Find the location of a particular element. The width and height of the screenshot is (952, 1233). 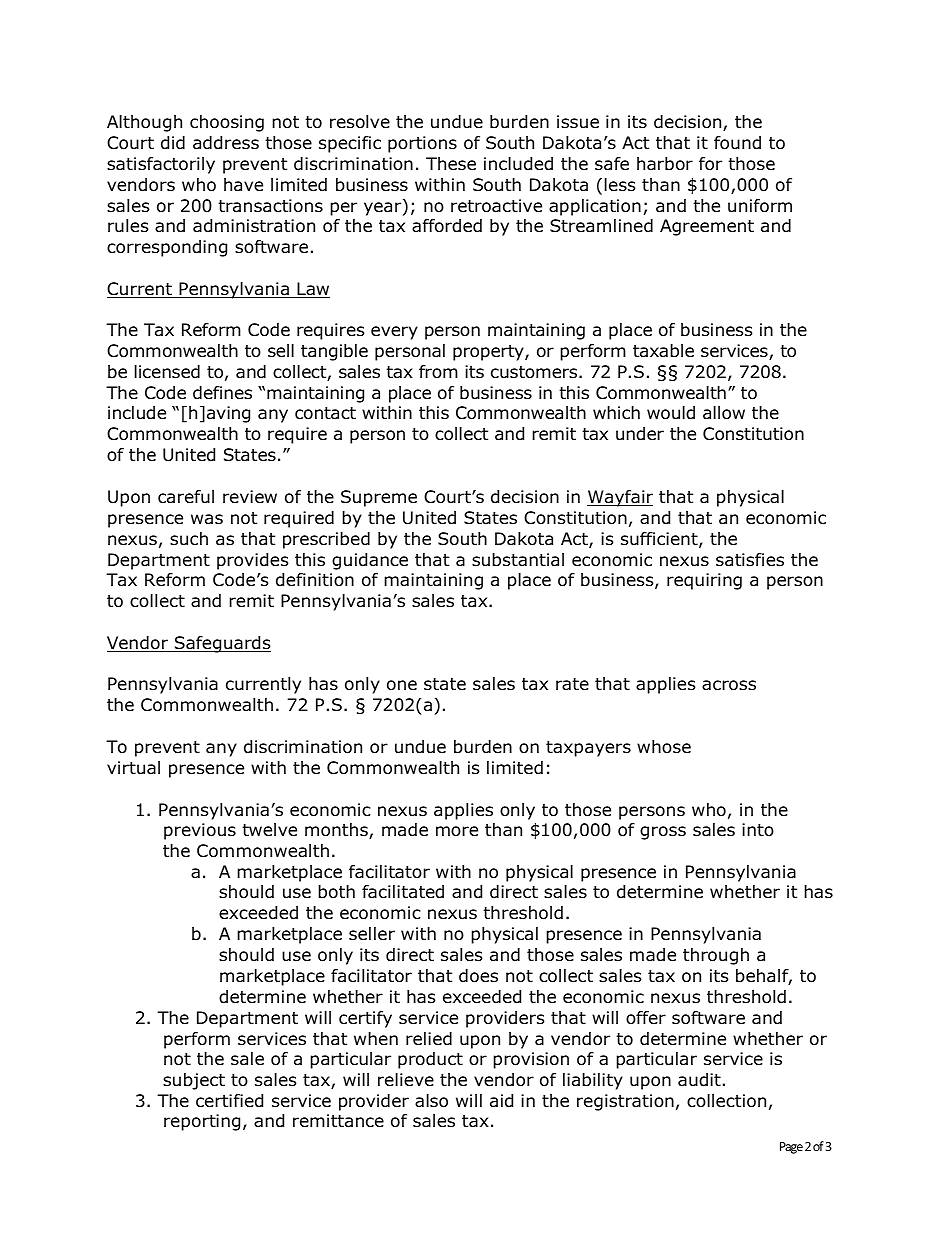

address is located at coordinates (226, 143).
